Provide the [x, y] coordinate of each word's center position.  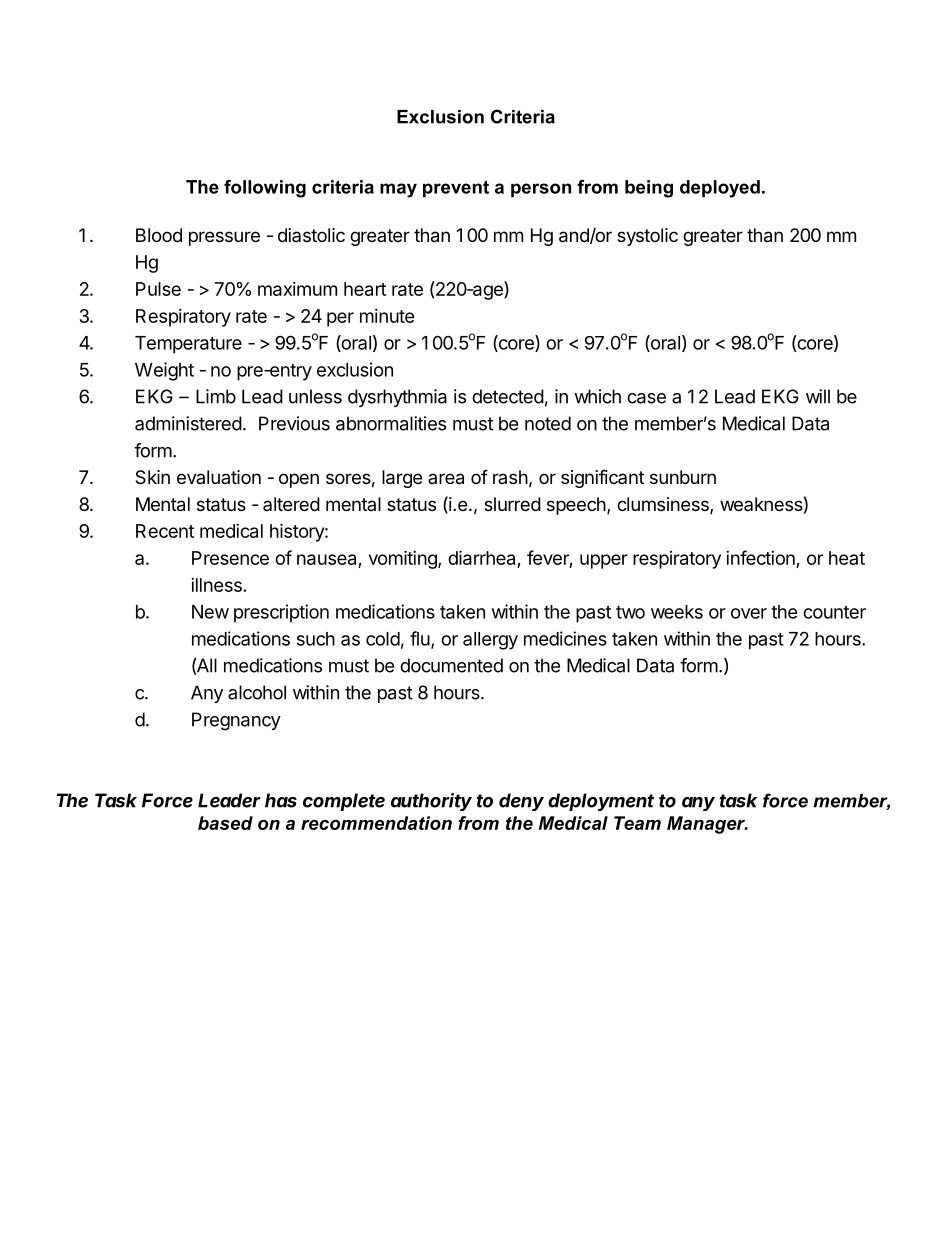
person [541, 190]
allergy [490, 641]
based [225, 823]
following [265, 189]
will [818, 396]
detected [508, 396]
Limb [216, 396]
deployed [720, 189]
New [210, 612]
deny [521, 802]
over [749, 613]
